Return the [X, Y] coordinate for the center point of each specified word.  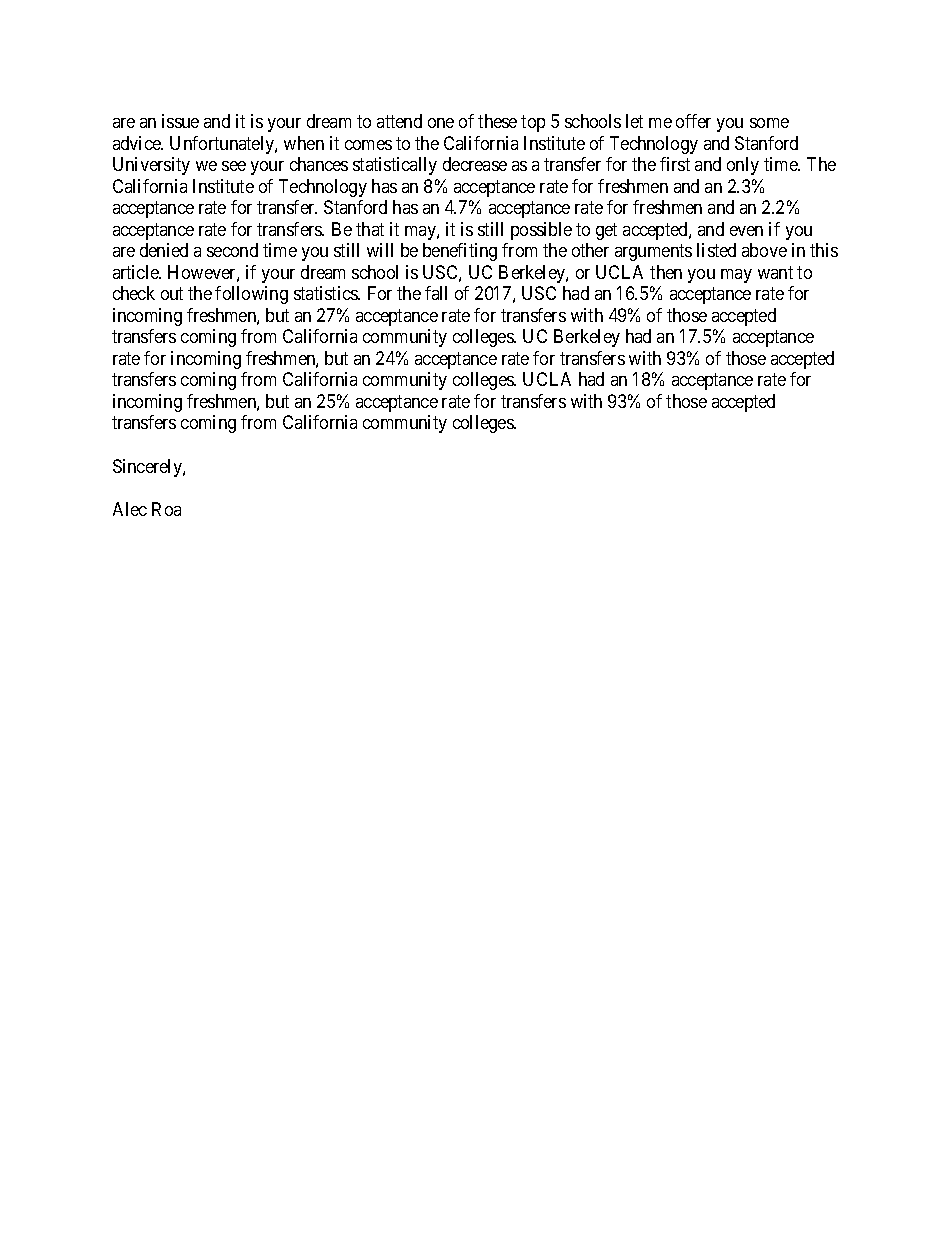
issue [180, 121]
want [775, 272]
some [769, 123]
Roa [166, 509]
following [251, 295]
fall [436, 293]
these [497, 121]
